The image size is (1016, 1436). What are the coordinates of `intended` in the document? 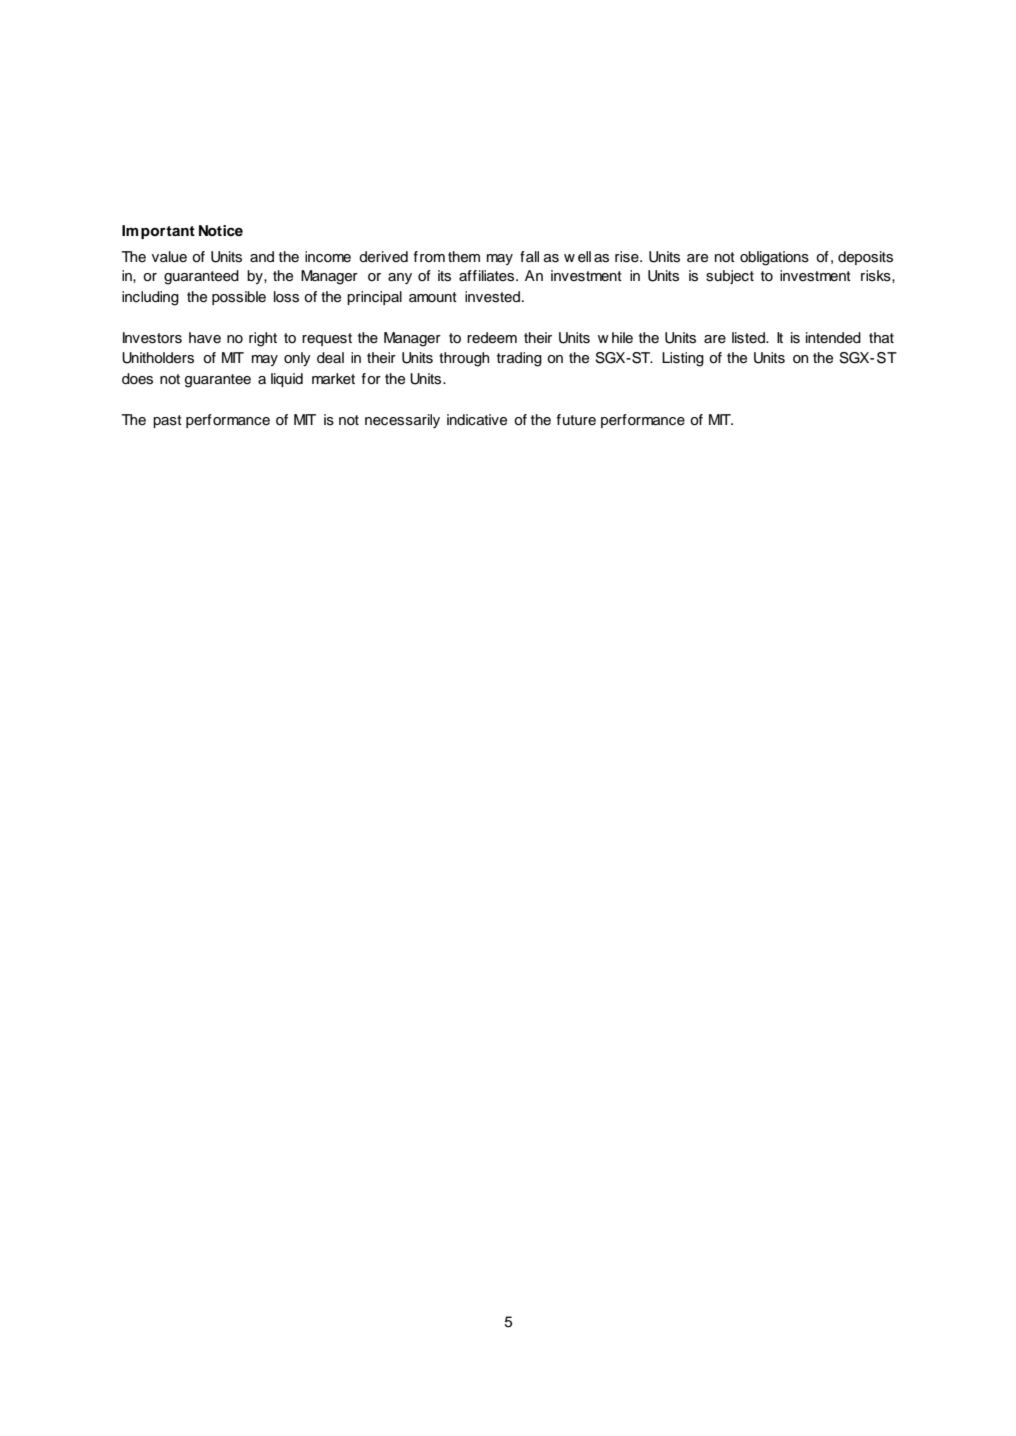 It's located at (833, 338).
